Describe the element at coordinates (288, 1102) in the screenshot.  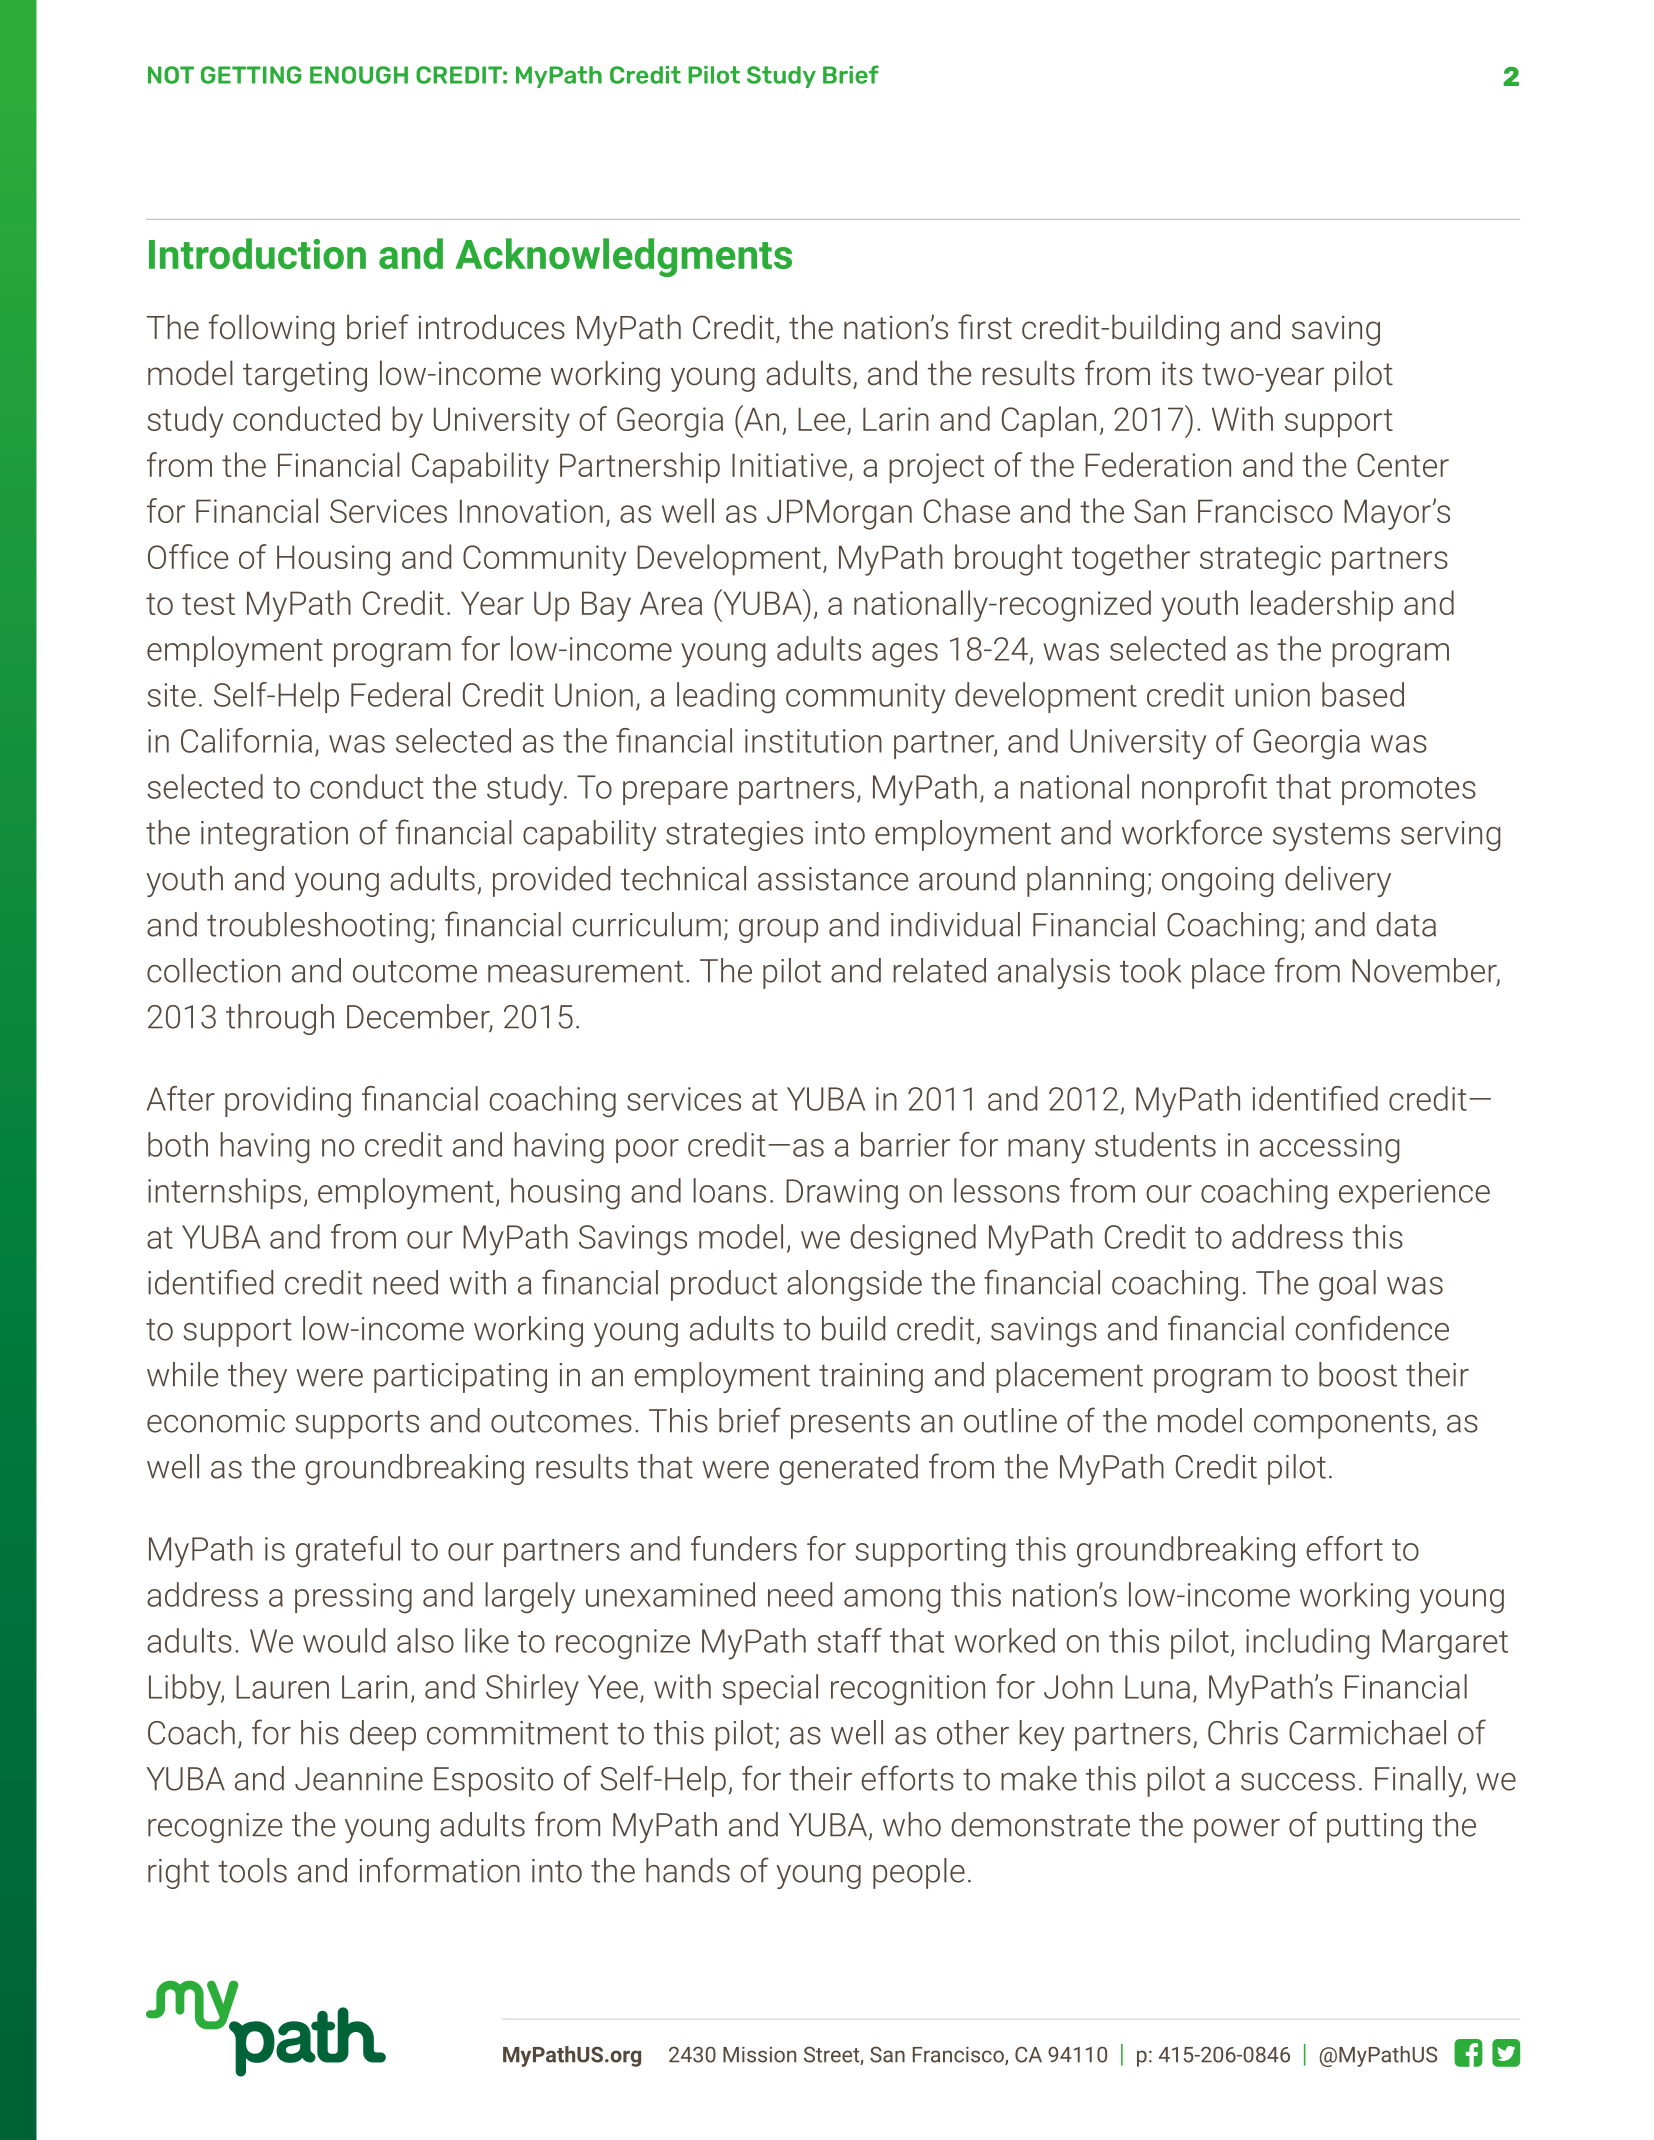
I see `providing` at that location.
